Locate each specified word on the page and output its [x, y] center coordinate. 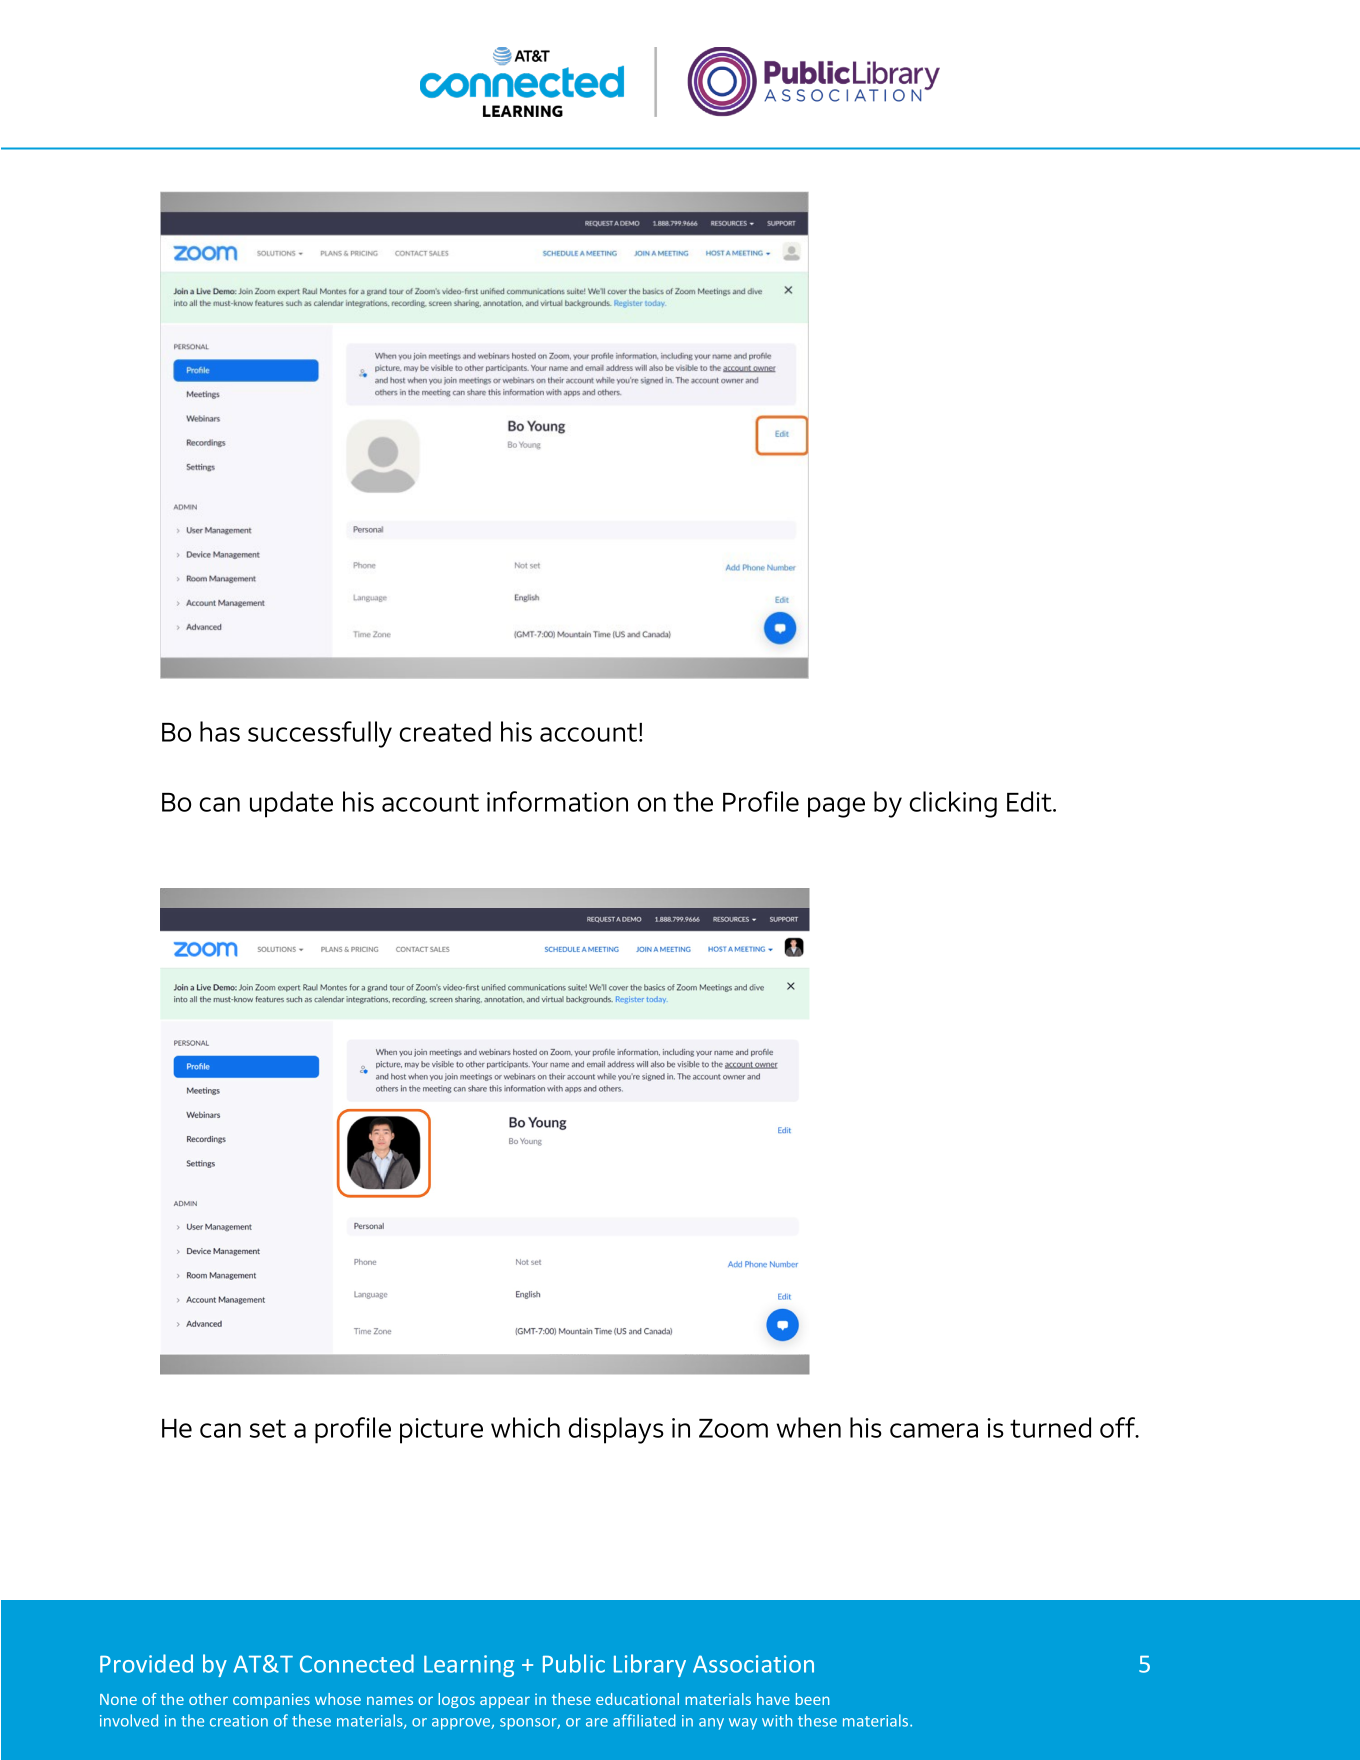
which [525, 1427]
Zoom [733, 1428]
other [208, 1699]
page [836, 807]
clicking [953, 804]
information [557, 801]
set [268, 1428]
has [220, 731]
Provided [146, 1663]
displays [616, 1430]
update [291, 804]
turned [1050, 1427]
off [1119, 1427]
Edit [1030, 801]
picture [441, 1431]
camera [934, 1430]
